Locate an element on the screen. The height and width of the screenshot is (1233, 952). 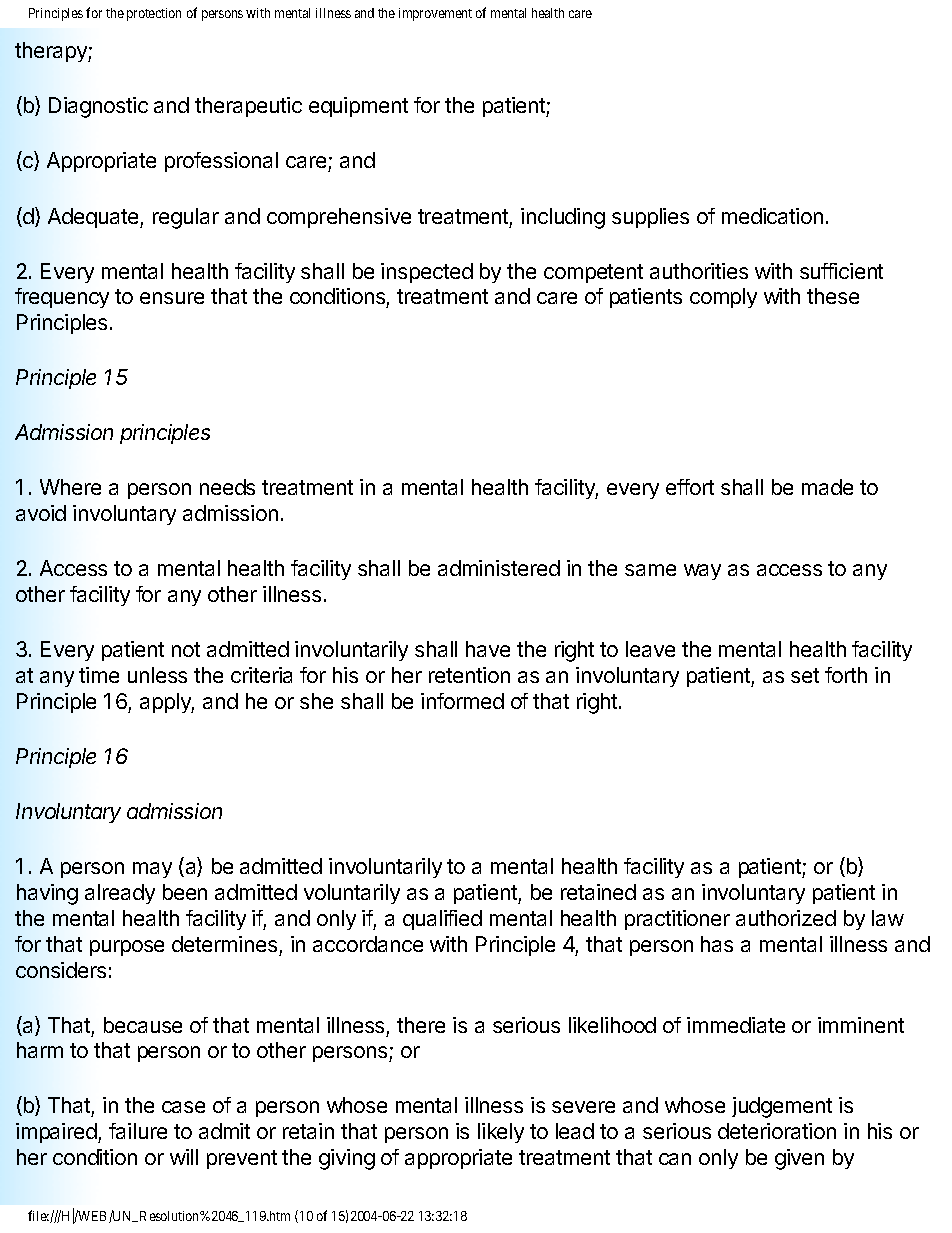
these is located at coordinates (833, 296).
